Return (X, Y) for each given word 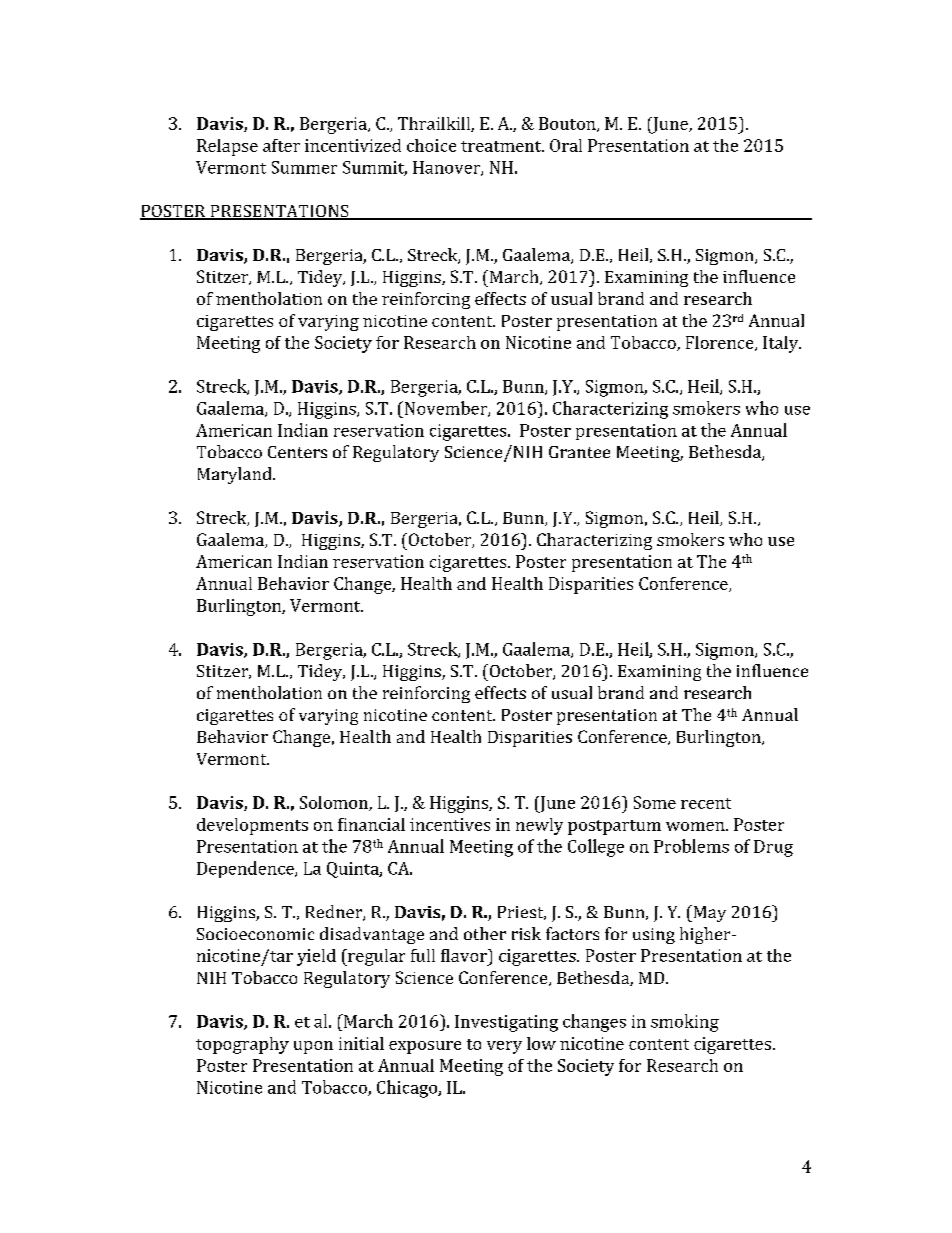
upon (313, 1047)
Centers (297, 452)
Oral (566, 145)
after (281, 145)
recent (706, 803)
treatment (502, 146)
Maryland (236, 475)
